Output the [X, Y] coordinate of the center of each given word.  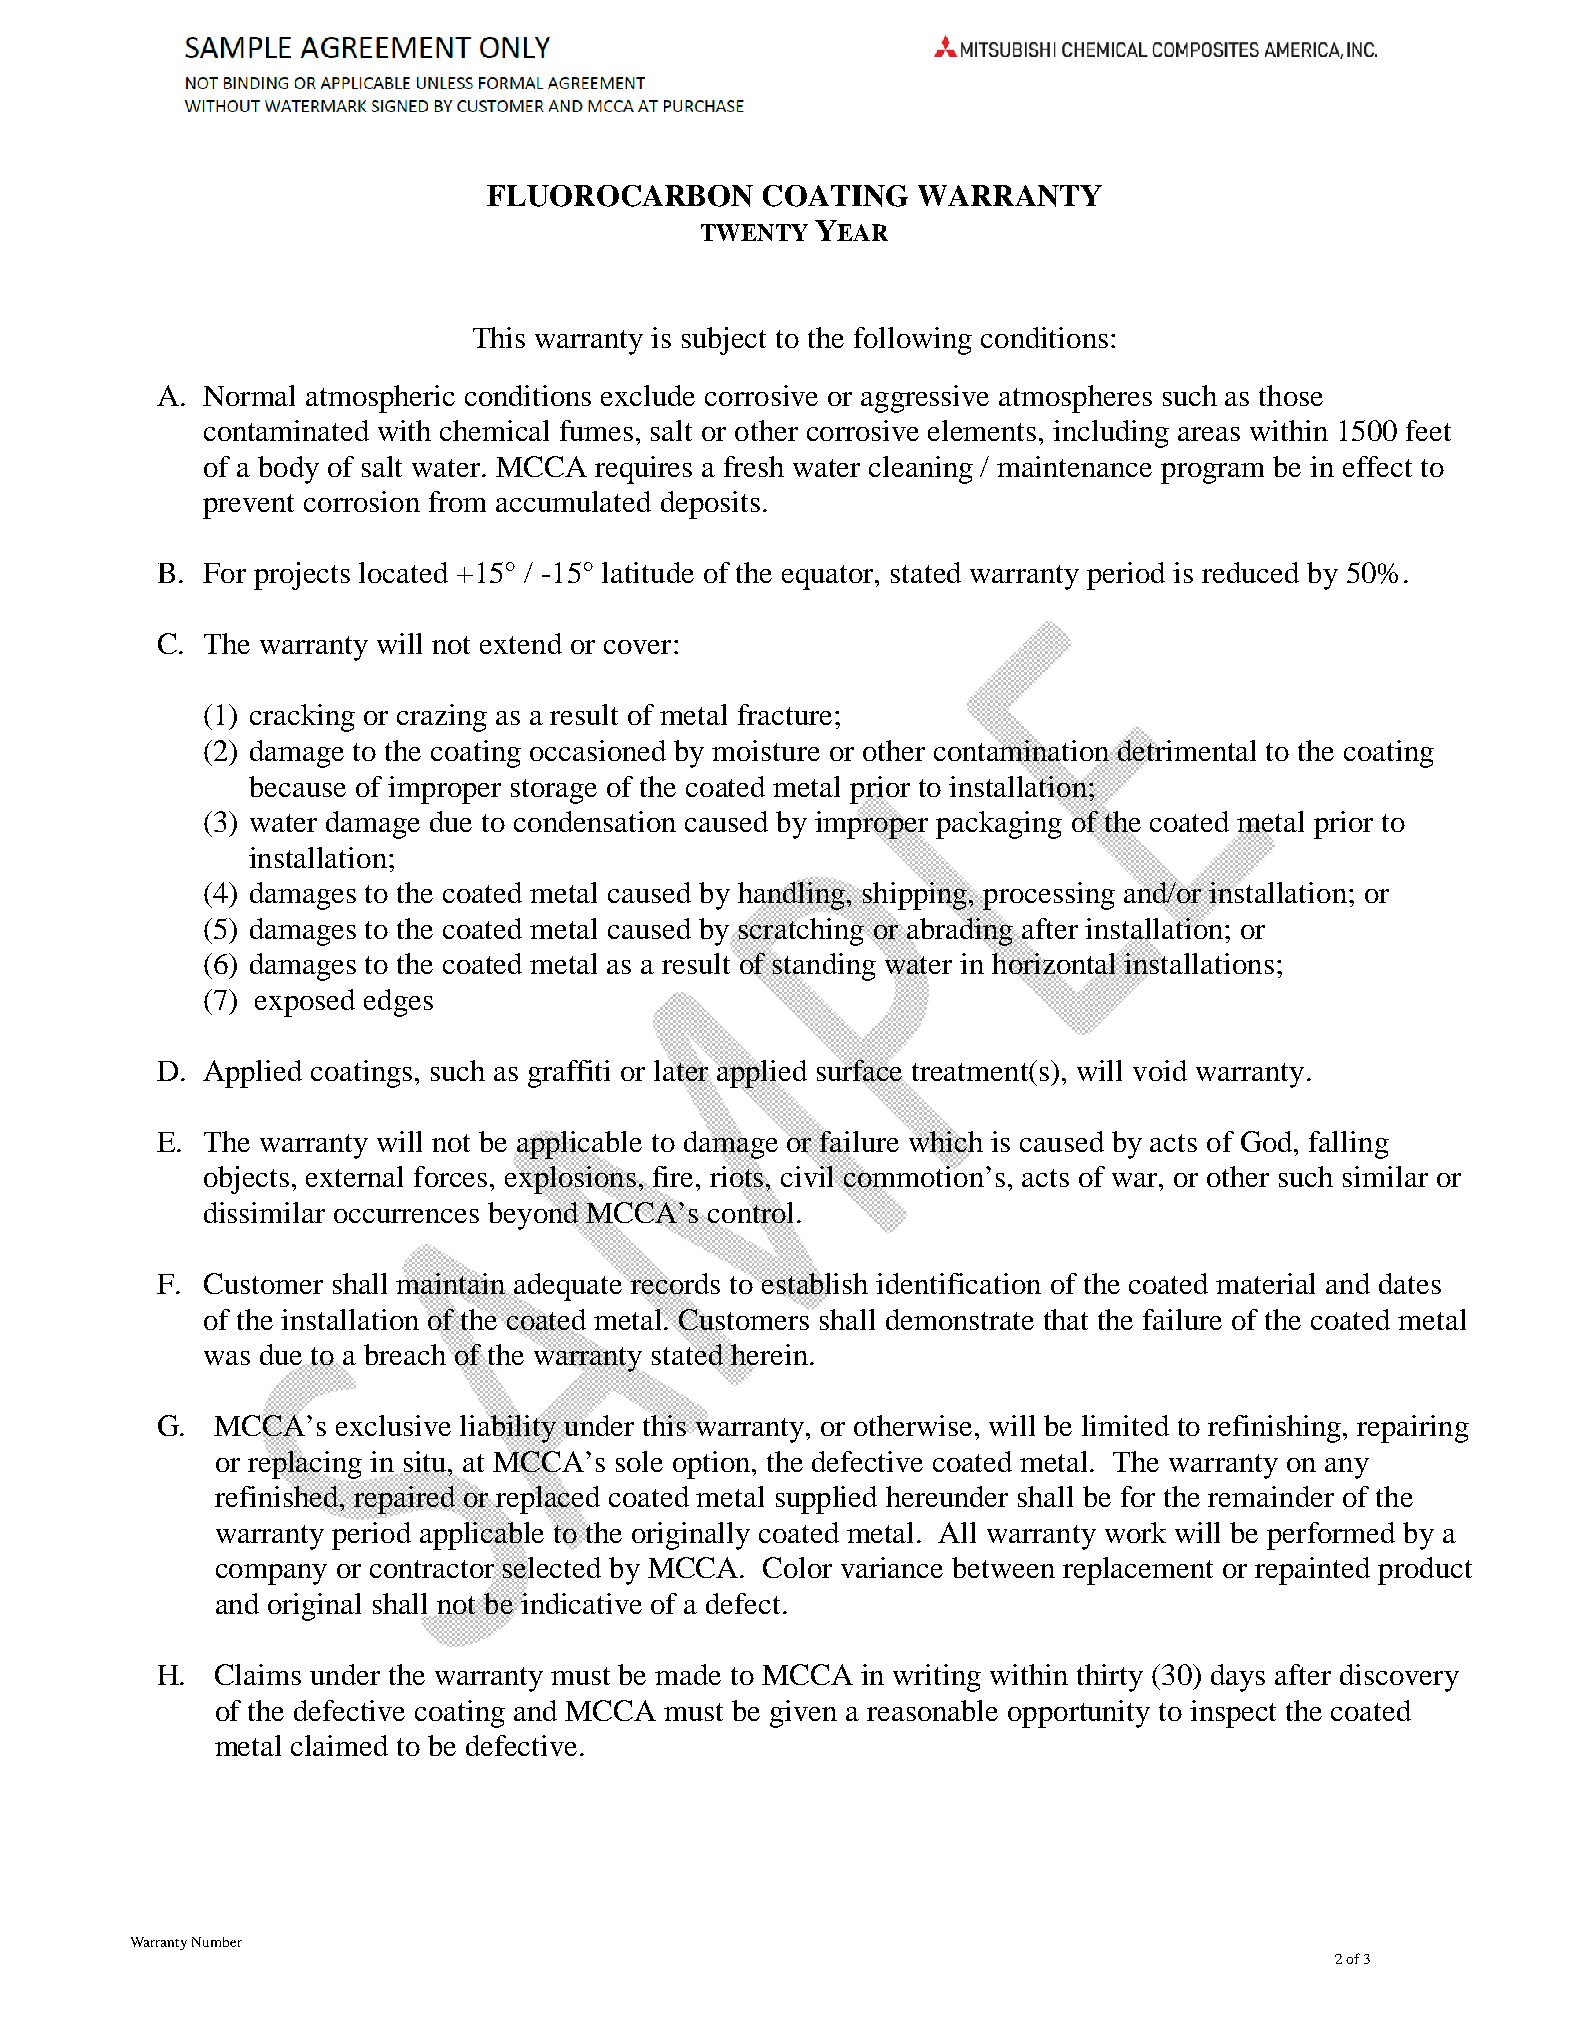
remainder [1271, 1496]
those [1291, 395]
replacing [306, 1464]
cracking [302, 718]
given [803, 1714]
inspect [1233, 1714]
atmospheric [380, 399]
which [946, 1141]
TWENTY [754, 232]
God [1268, 1141]
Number [217, 1942]
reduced [1250, 572]
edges [398, 1003]
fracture [785, 714]
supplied [826, 1500]
